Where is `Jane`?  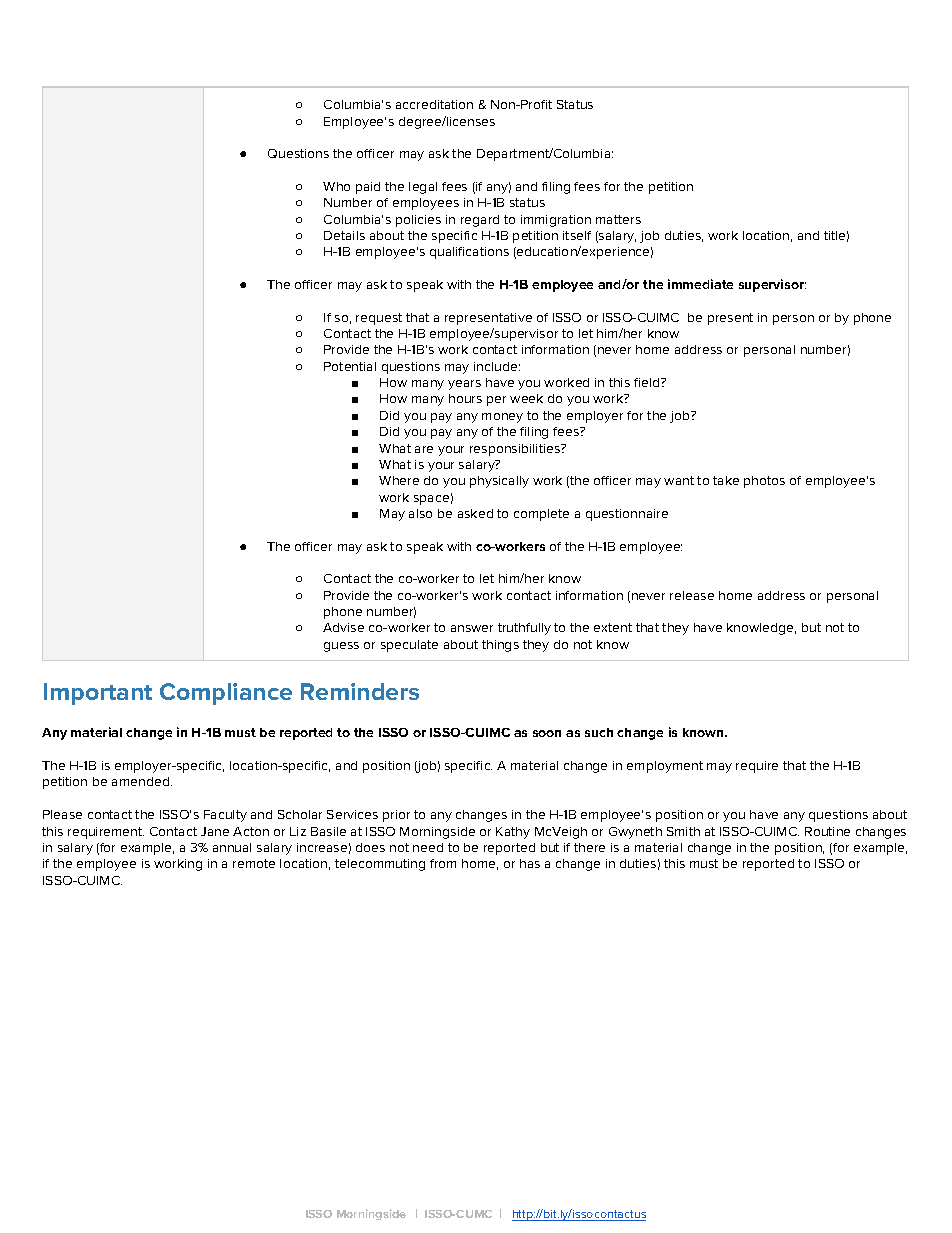
Jane is located at coordinates (215, 831).
